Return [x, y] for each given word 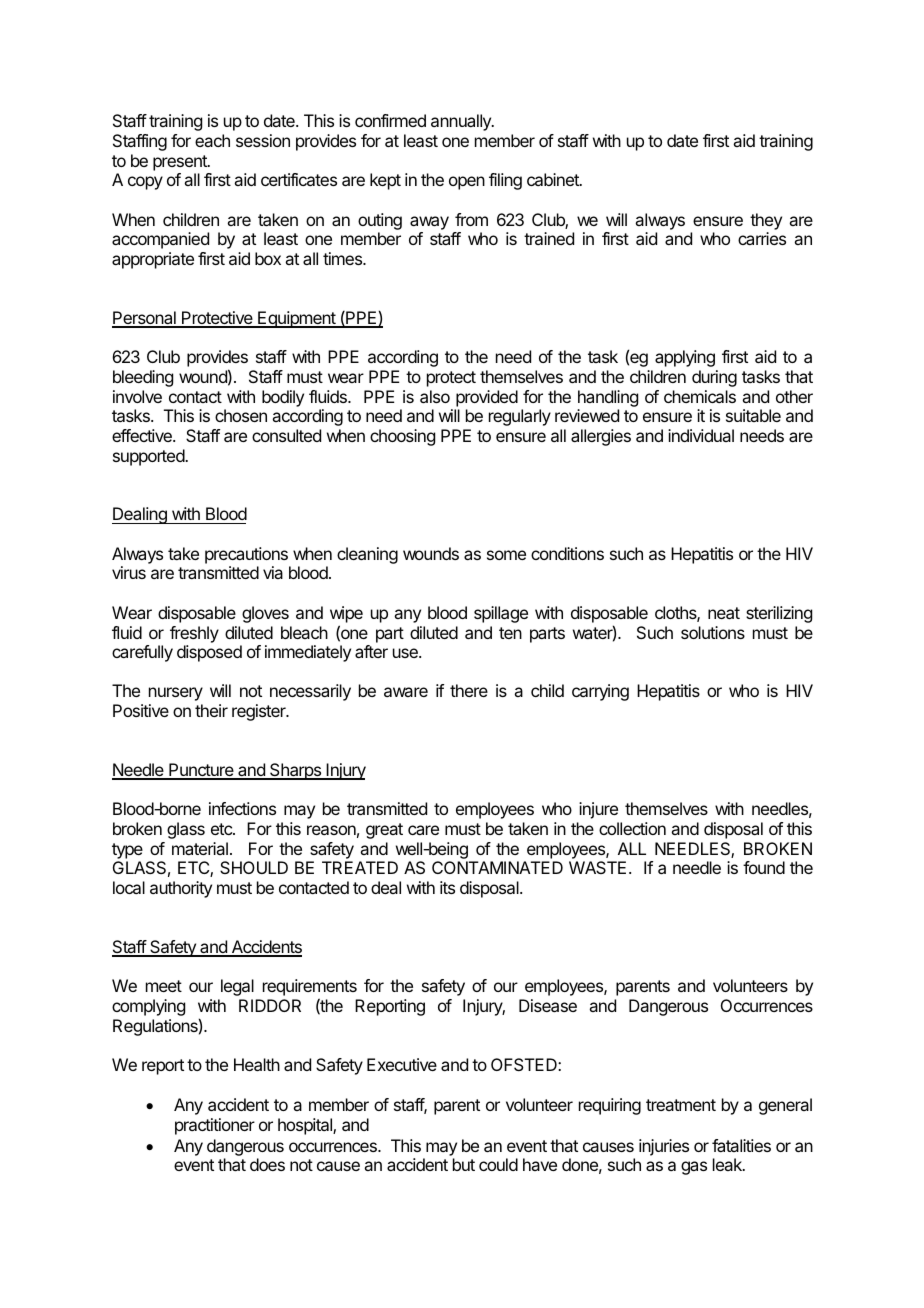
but [464, 1164]
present [181, 163]
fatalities [741, 1145]
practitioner [215, 1126]
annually [462, 122]
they [766, 221]
